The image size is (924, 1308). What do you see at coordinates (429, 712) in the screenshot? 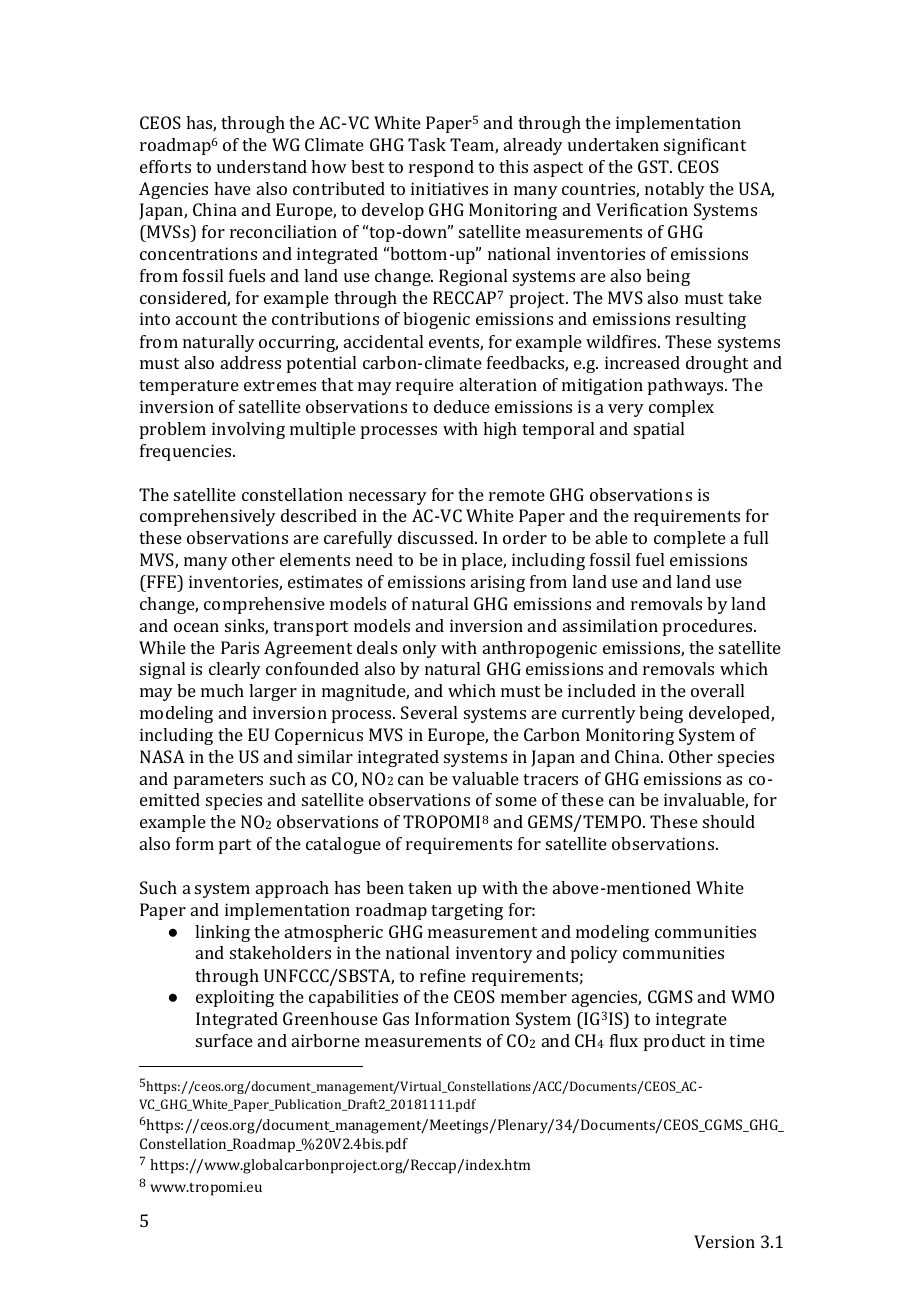
I see `Several` at bounding box center [429, 712].
